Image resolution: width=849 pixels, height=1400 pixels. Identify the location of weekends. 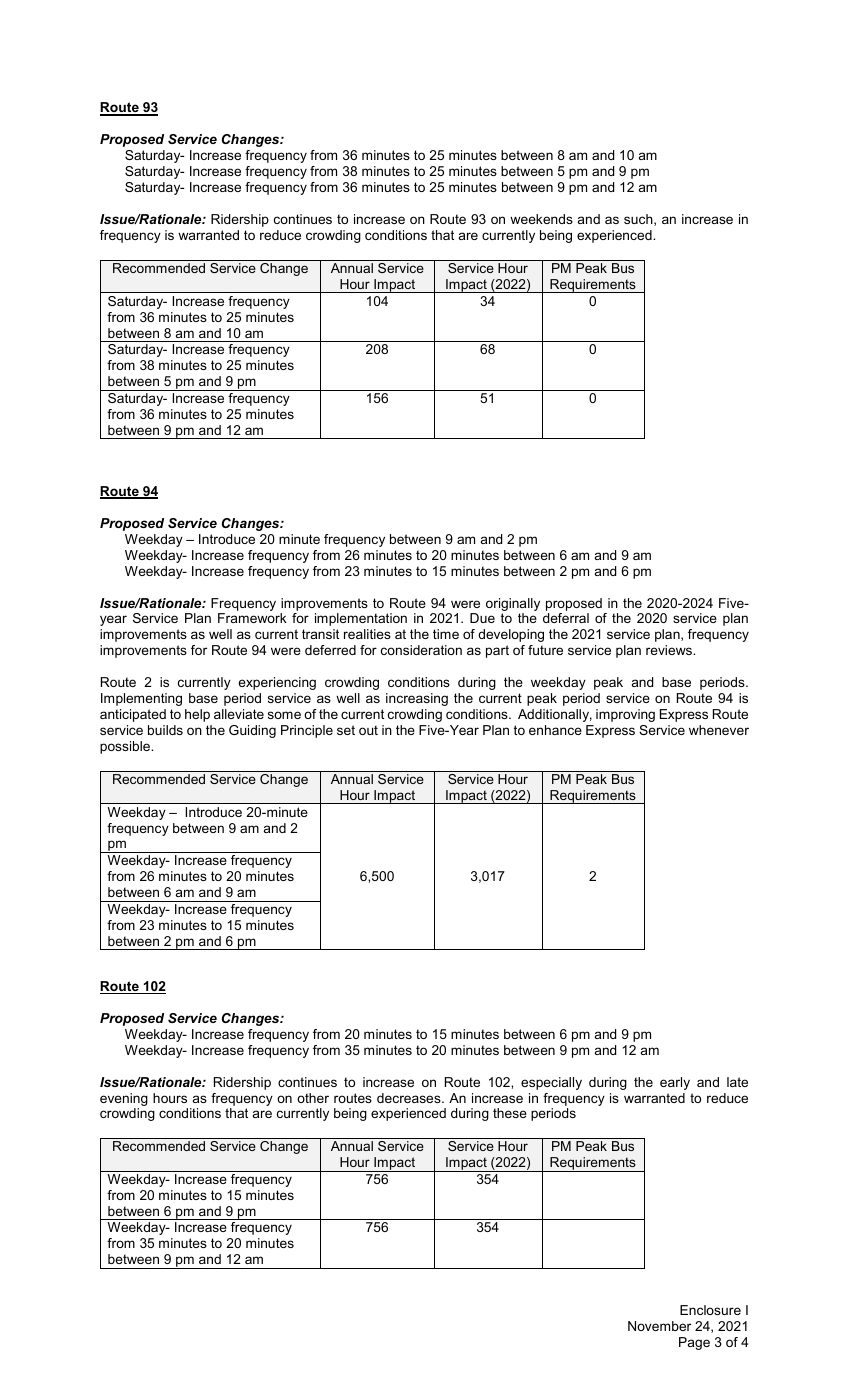
(541, 219).
